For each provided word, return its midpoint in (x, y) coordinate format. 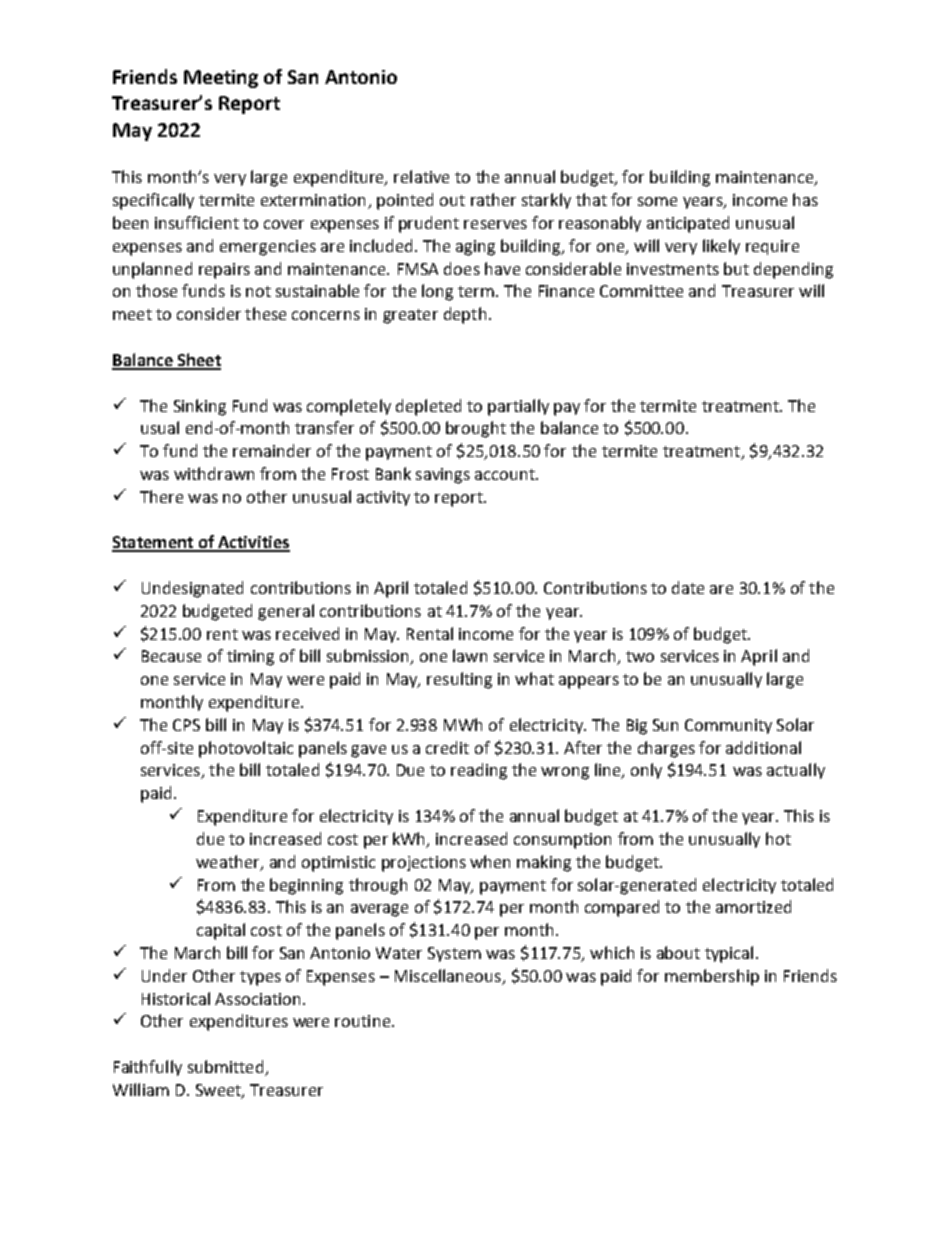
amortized (753, 906)
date (688, 587)
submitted (227, 1068)
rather (493, 199)
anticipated (688, 224)
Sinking (200, 407)
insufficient (197, 222)
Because (171, 656)
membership (712, 977)
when (490, 861)
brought (476, 429)
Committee (641, 291)
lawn (470, 655)
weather (229, 862)
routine (364, 1021)
